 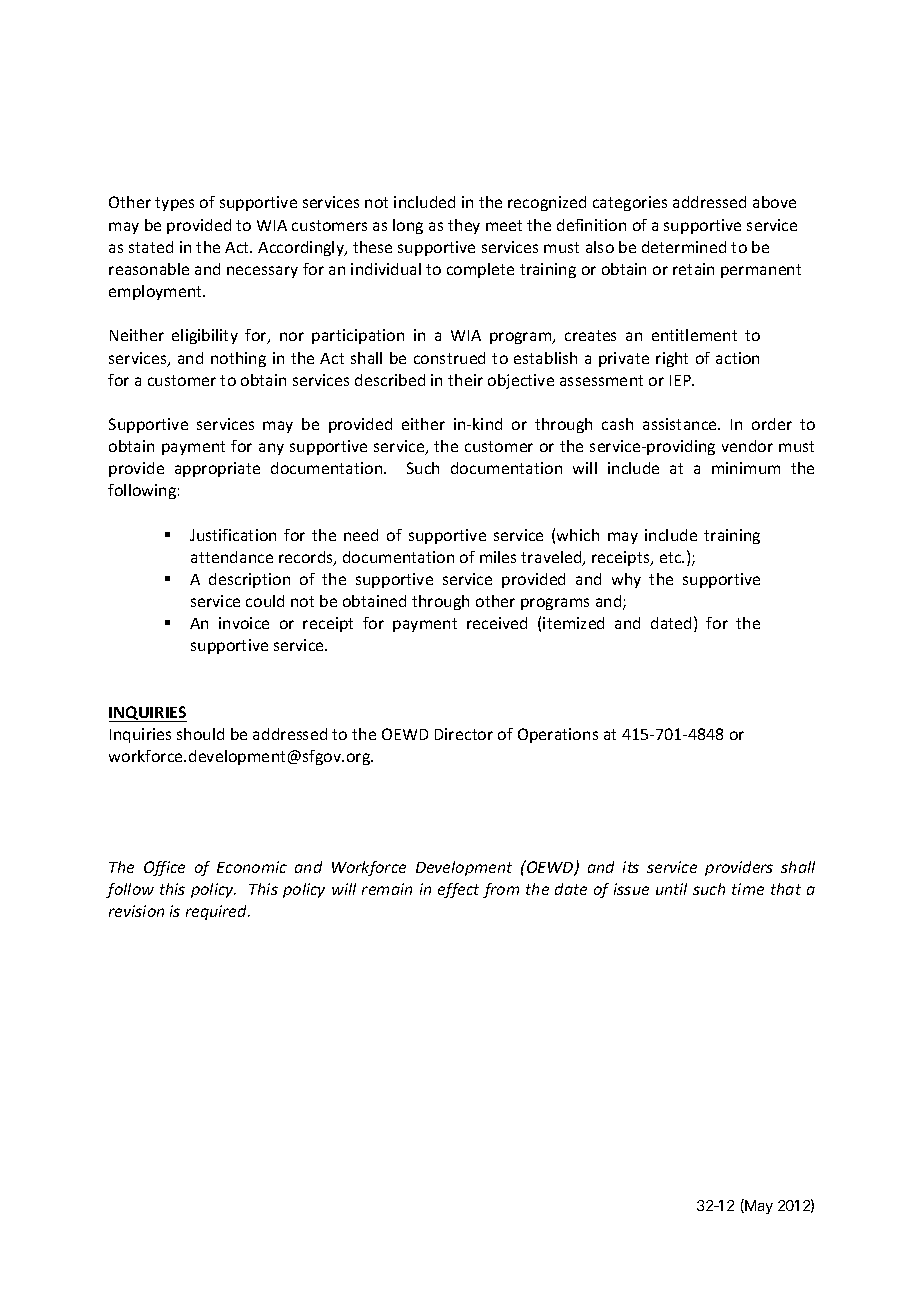 What do you see at coordinates (217, 469) in the screenshot?
I see `appropriate` at bounding box center [217, 469].
